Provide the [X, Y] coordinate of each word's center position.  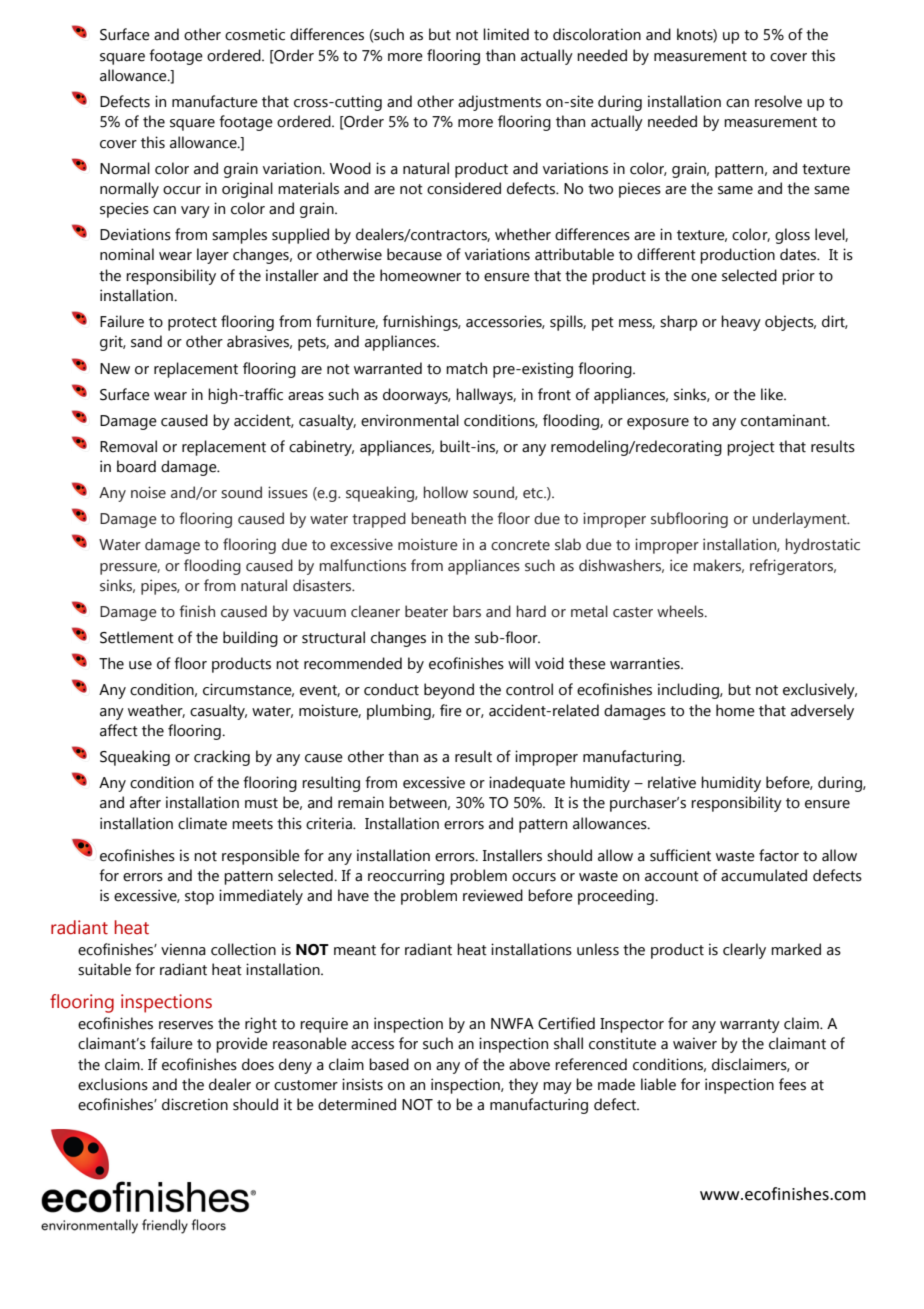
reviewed [493, 895]
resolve [778, 101]
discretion [195, 1104]
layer [213, 256]
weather [156, 711]
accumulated [764, 875]
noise [148, 492]
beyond [449, 691]
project [751, 448]
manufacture [215, 101]
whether [523, 234]
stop [199, 898]
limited [506, 34]
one [704, 277]
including [689, 691]
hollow [446, 492]
